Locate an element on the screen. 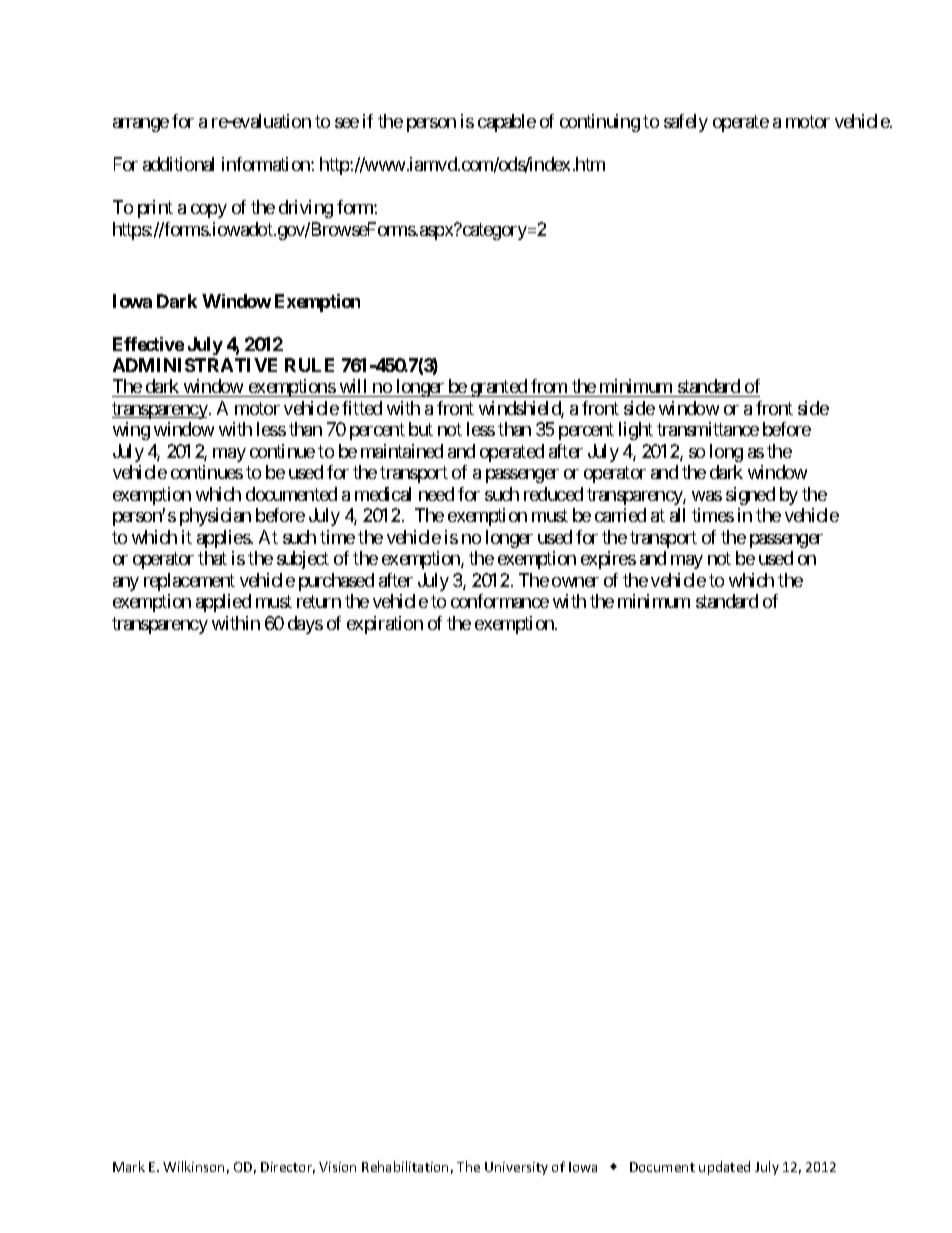 This screenshot has width=952, height=1233. safely is located at coordinates (686, 123).
